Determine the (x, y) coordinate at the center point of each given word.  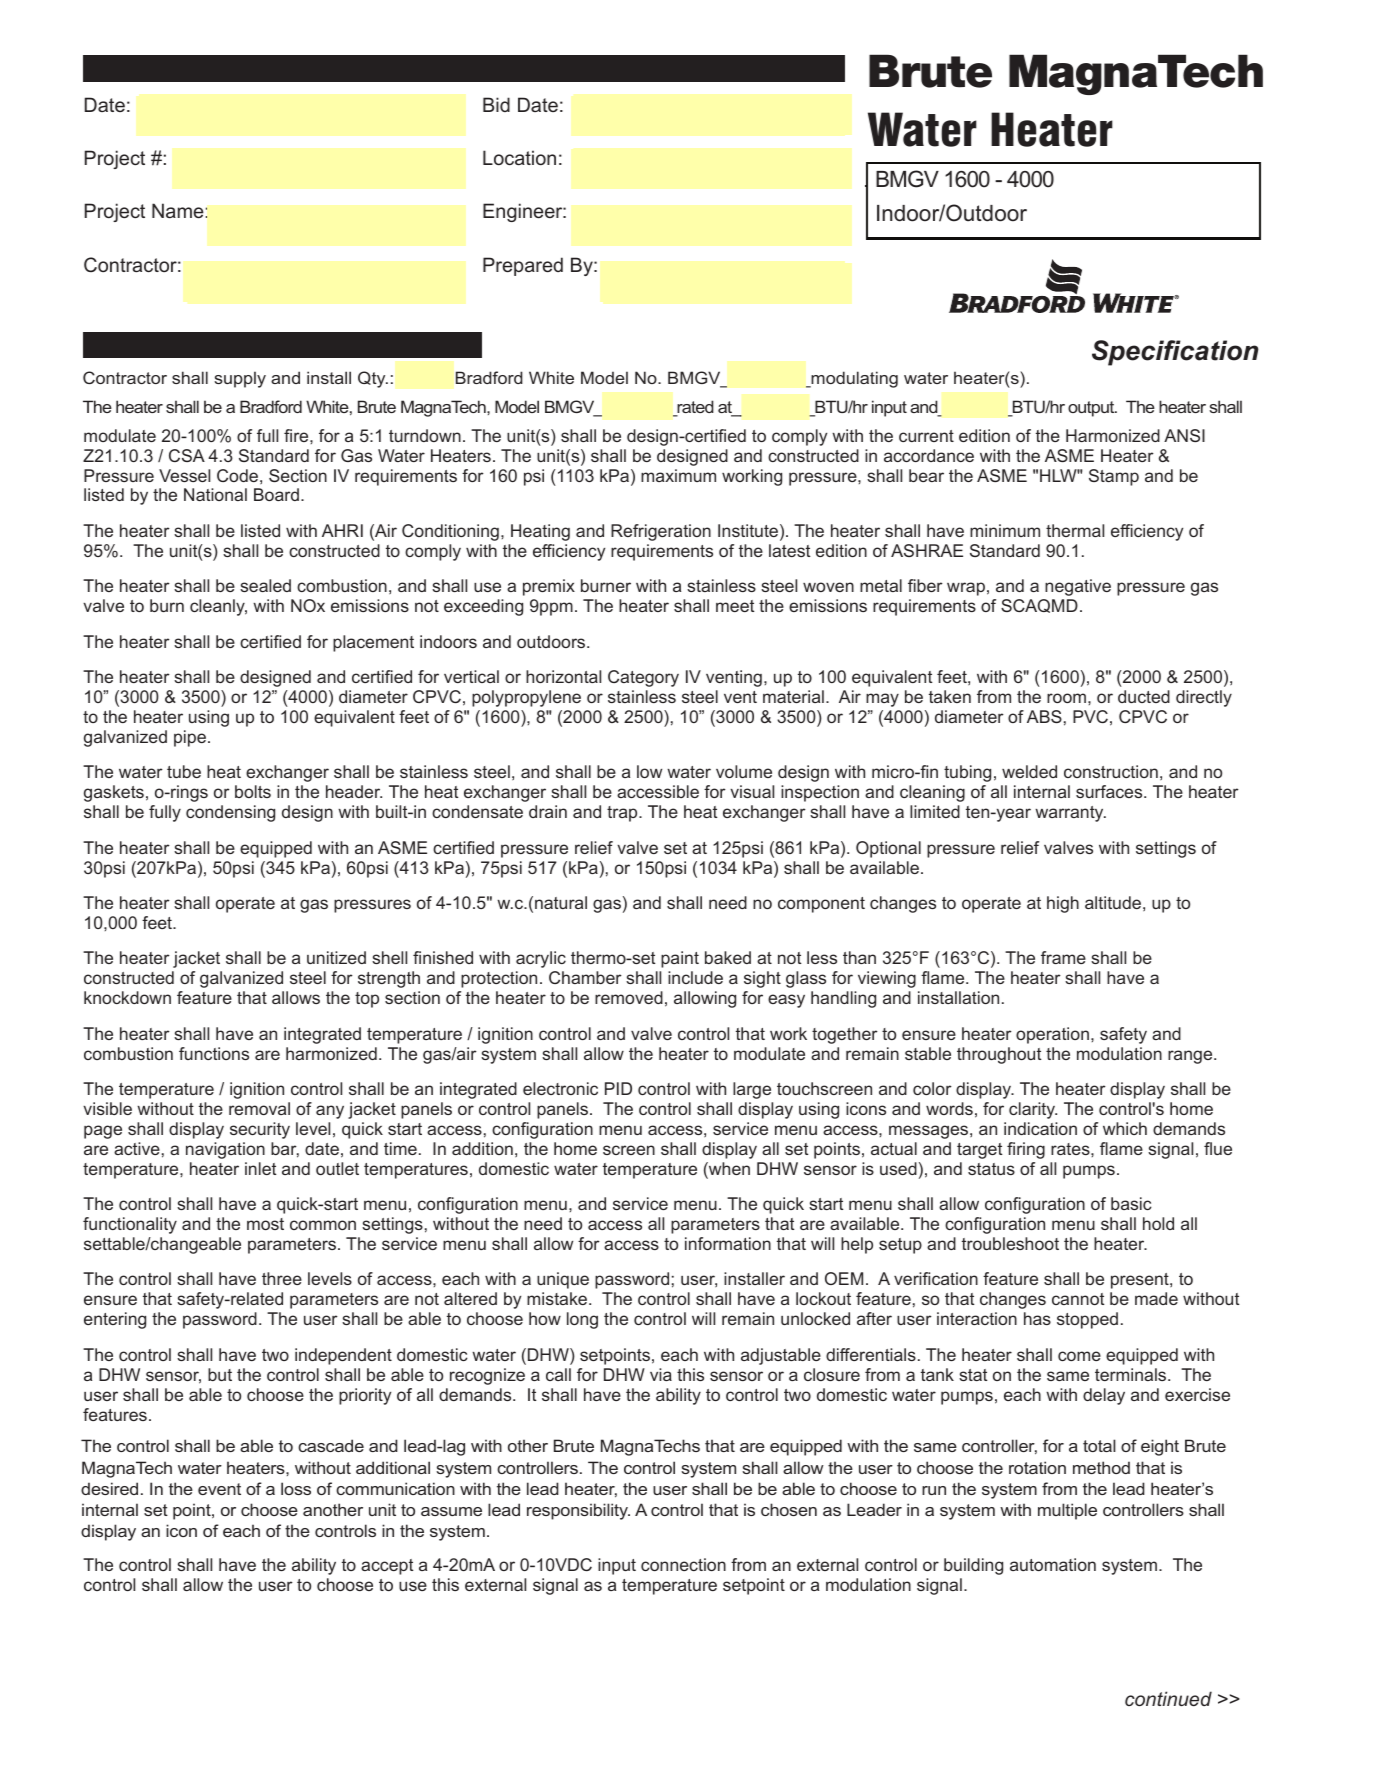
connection (683, 1564)
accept (387, 1567)
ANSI (1184, 435)
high (1063, 904)
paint (680, 959)
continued (1168, 1698)
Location (519, 157)
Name (178, 210)
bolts (253, 791)
